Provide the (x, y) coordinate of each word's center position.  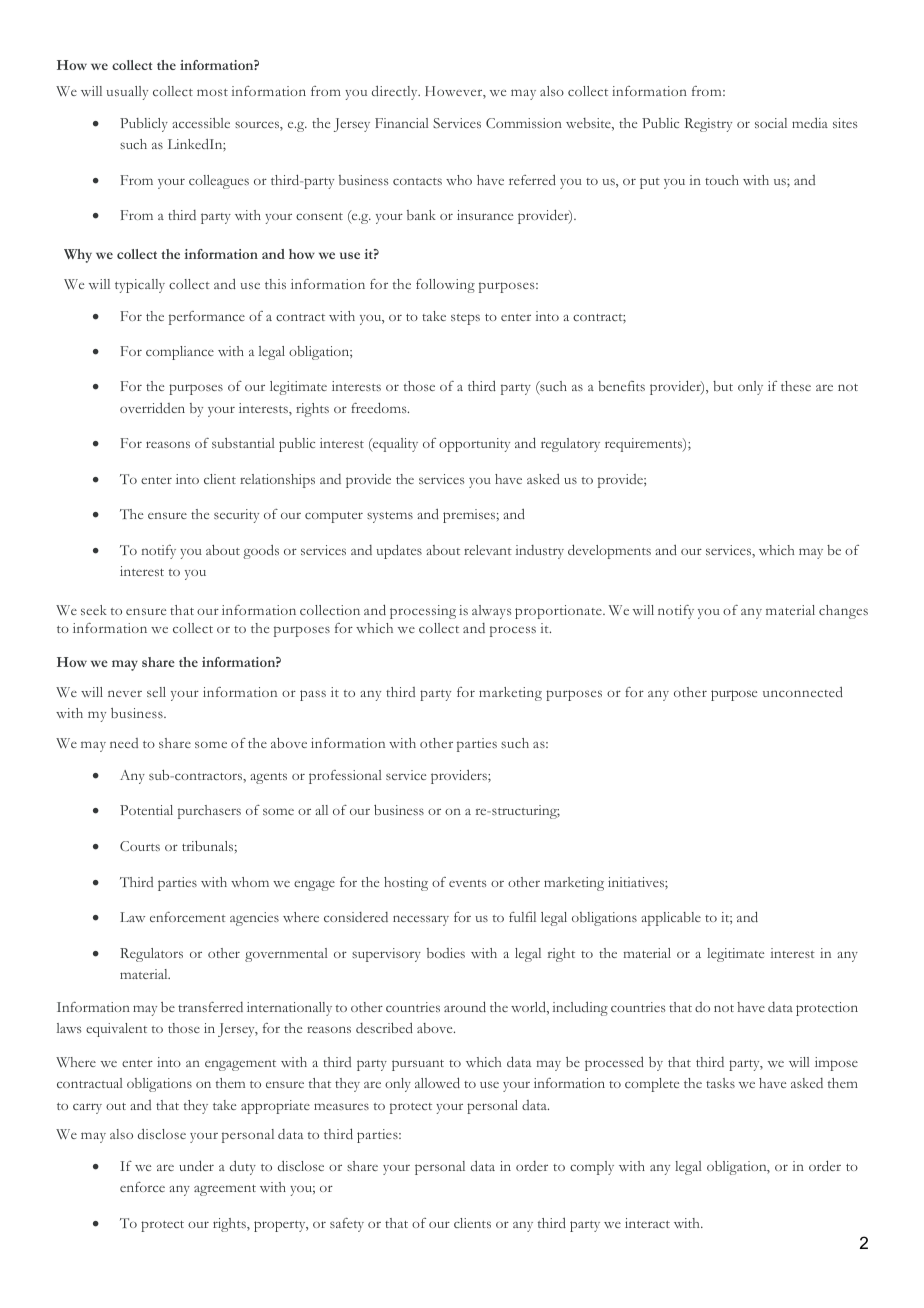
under (196, 1165)
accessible (201, 123)
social (771, 123)
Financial (402, 123)
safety (347, 1225)
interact (647, 1223)
